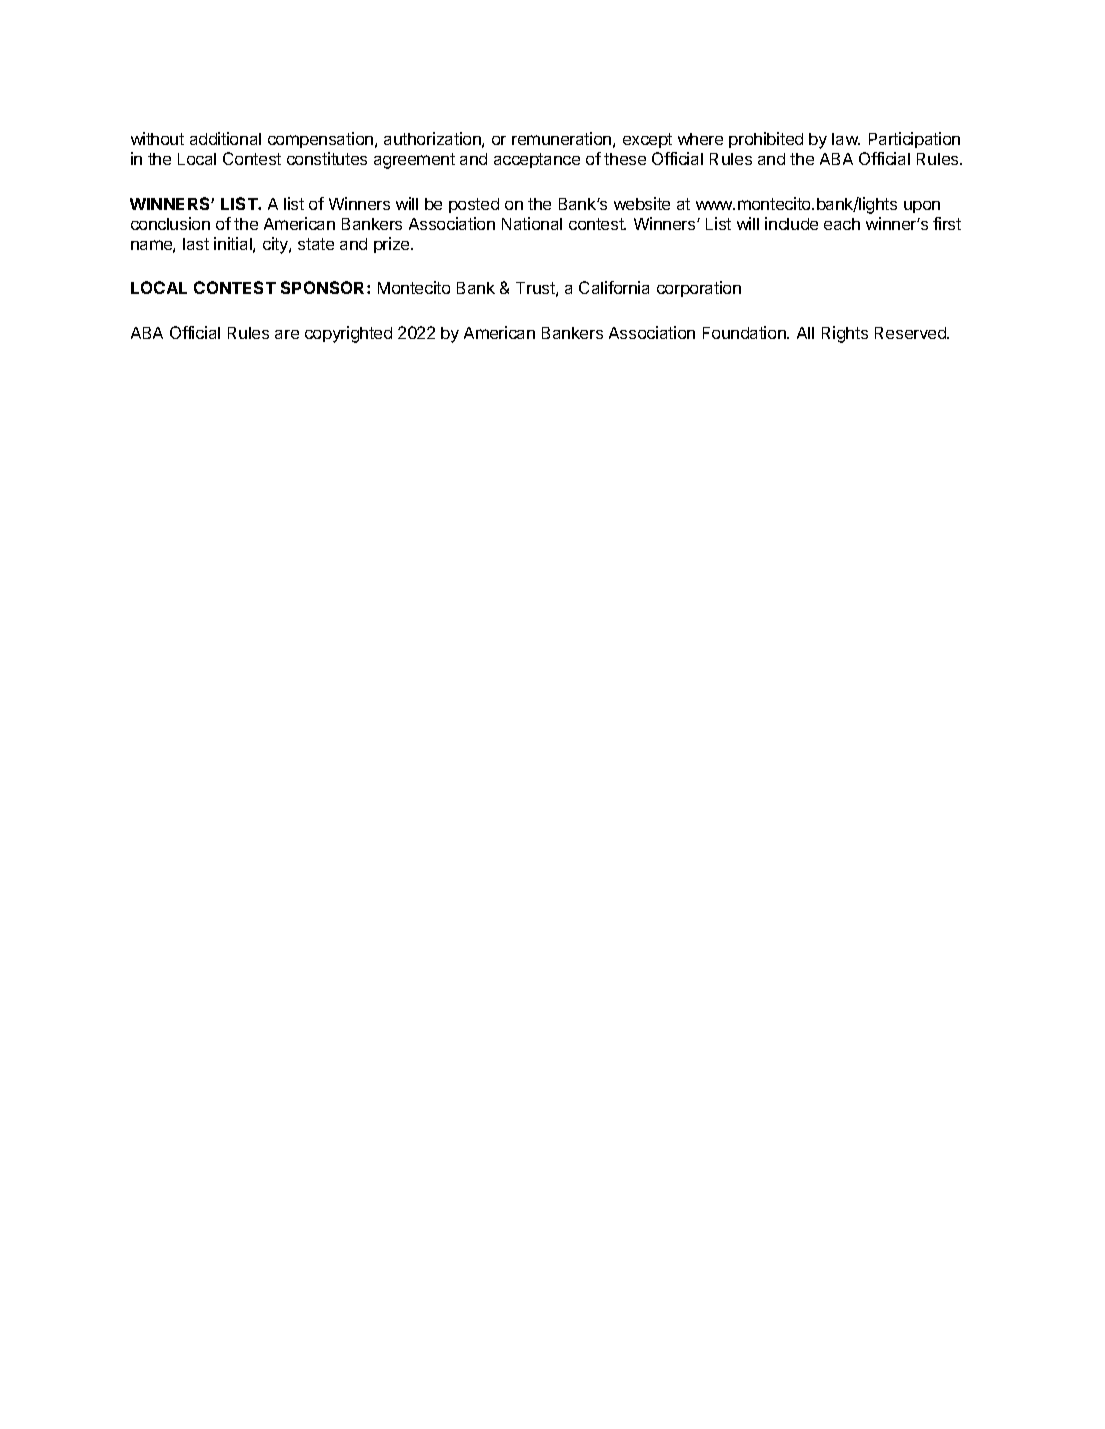  What do you see at coordinates (225, 138) in the screenshot?
I see `additional` at bounding box center [225, 138].
